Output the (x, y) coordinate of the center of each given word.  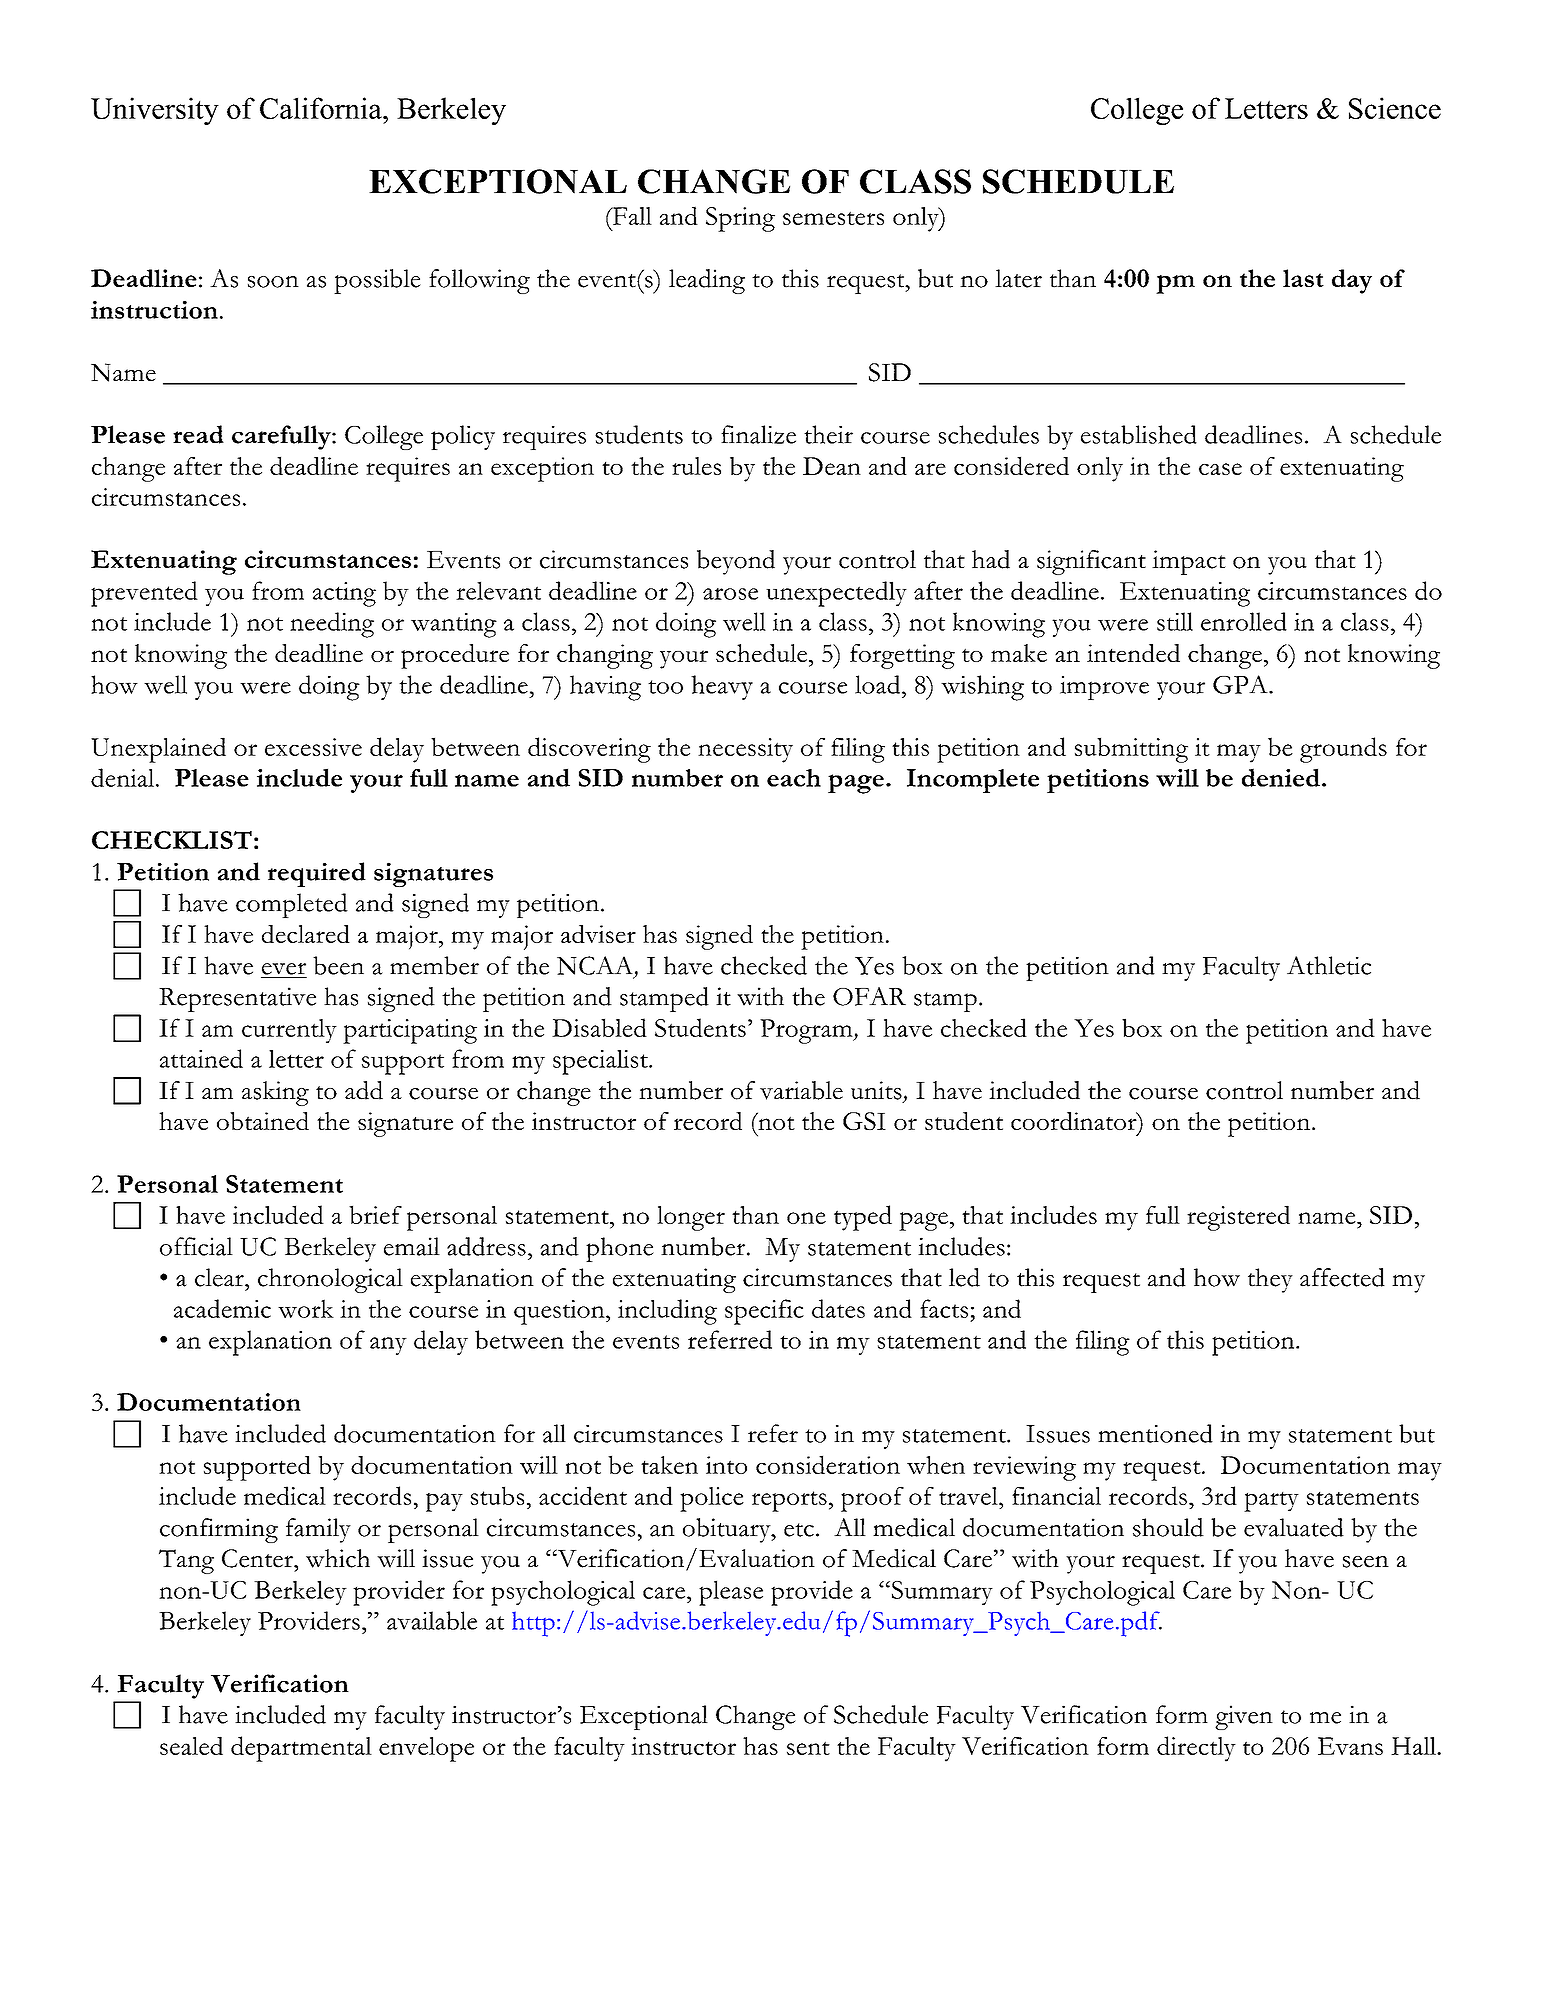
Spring (740, 219)
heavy (722, 687)
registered (1238, 1218)
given (1244, 1717)
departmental (301, 1749)
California (322, 108)
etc (799, 1530)
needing (332, 625)
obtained (263, 1121)
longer (691, 1218)
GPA (1241, 684)
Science (1395, 108)
